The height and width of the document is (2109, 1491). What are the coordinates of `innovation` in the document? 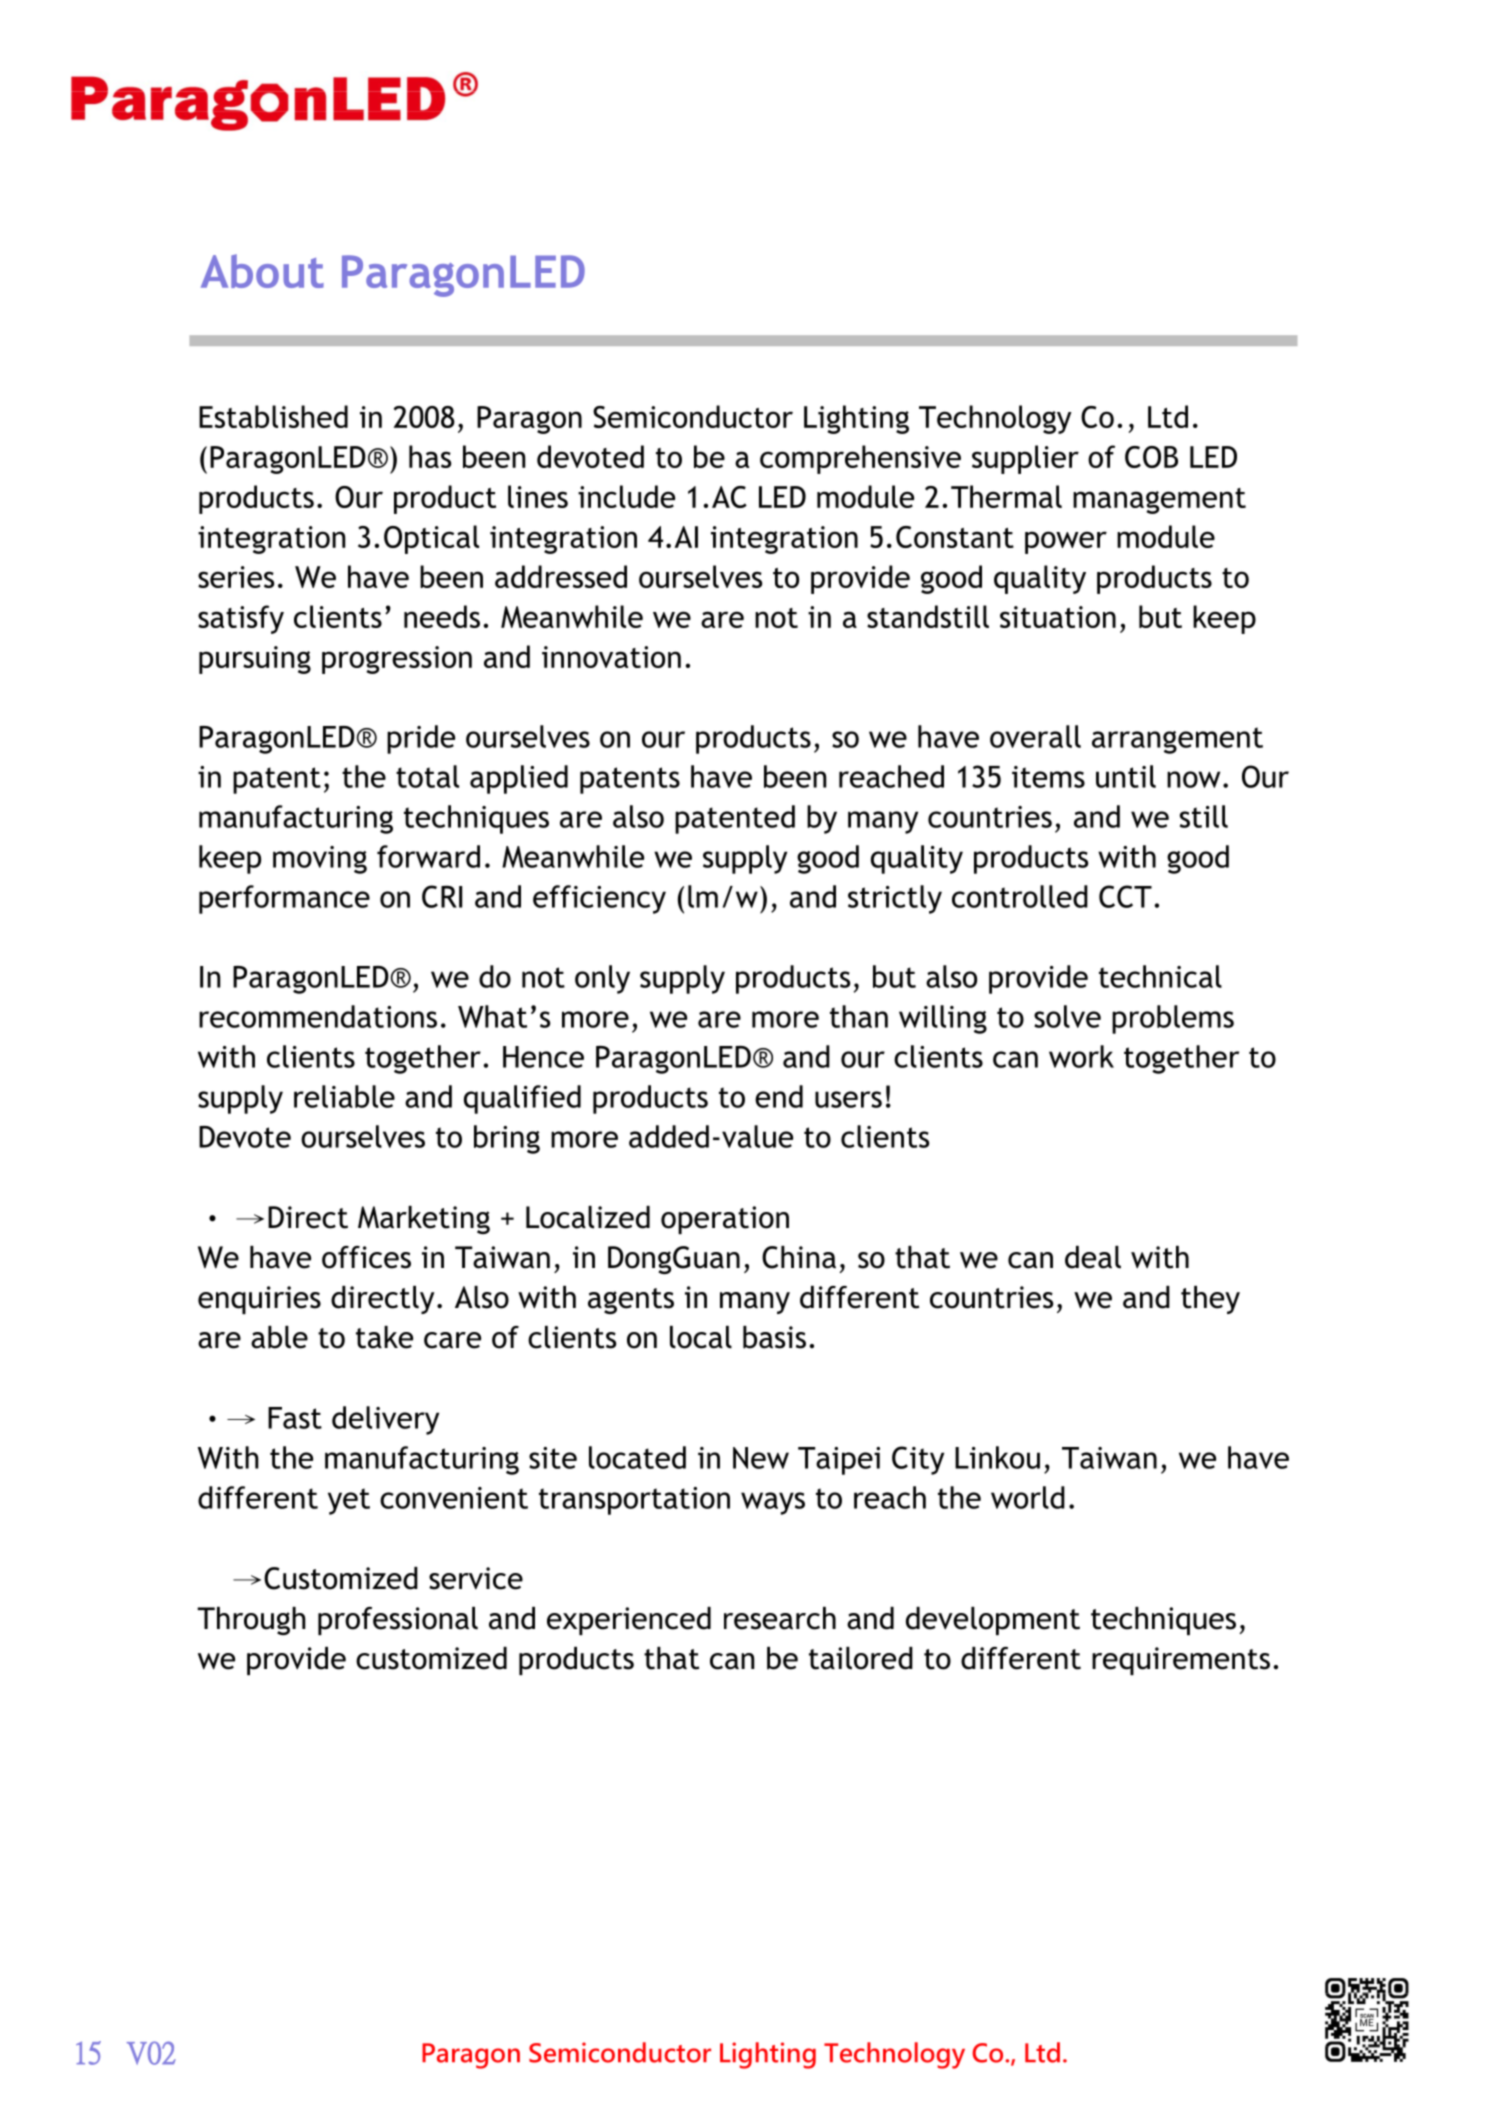 It's located at (611, 657).
